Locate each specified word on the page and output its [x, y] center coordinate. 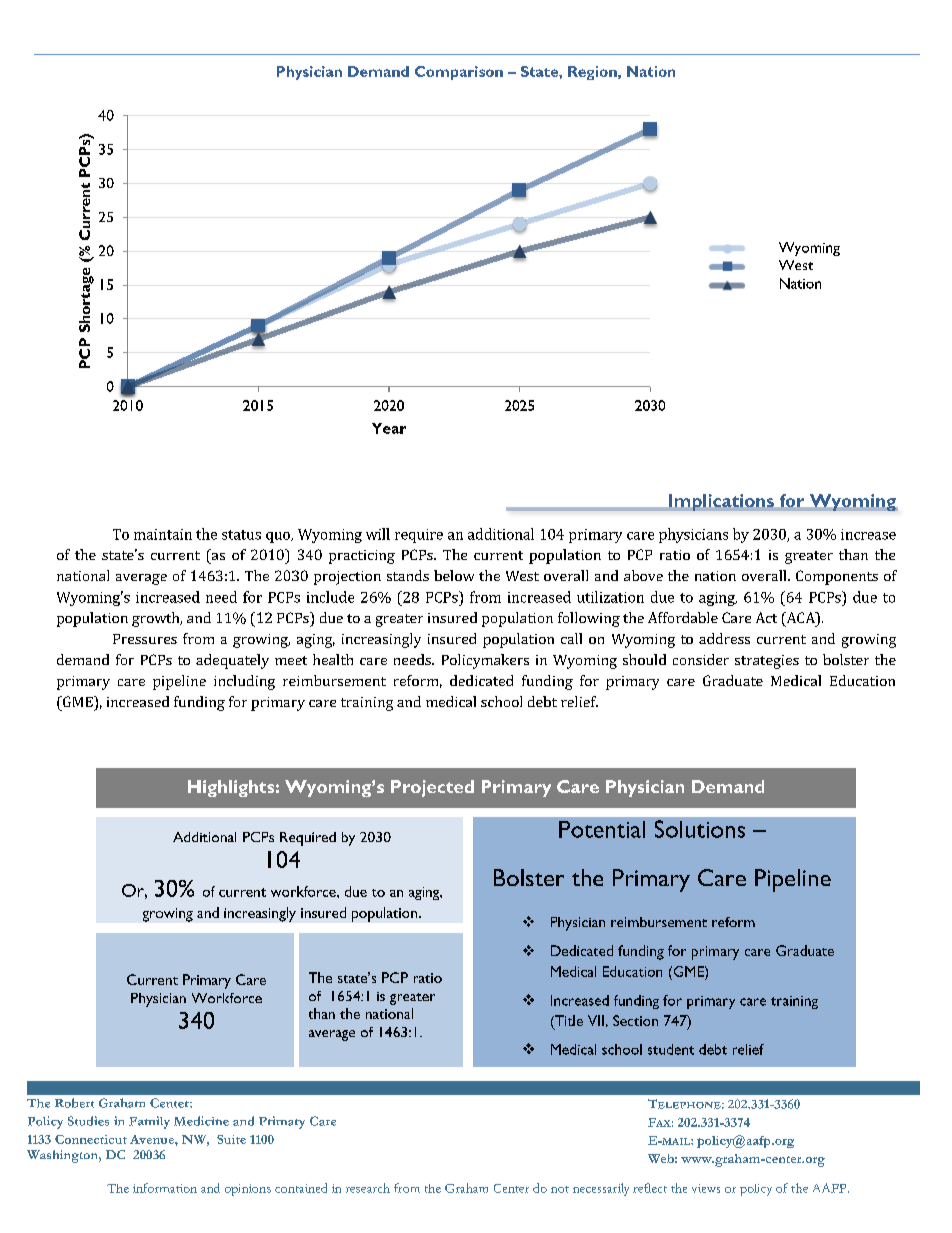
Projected [432, 788]
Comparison [459, 73]
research [368, 1188]
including [244, 682]
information [165, 1188]
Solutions [700, 829]
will [378, 534]
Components [837, 577]
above [643, 575]
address [724, 638]
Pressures [145, 639]
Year [389, 428]
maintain [163, 534]
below [454, 575]
